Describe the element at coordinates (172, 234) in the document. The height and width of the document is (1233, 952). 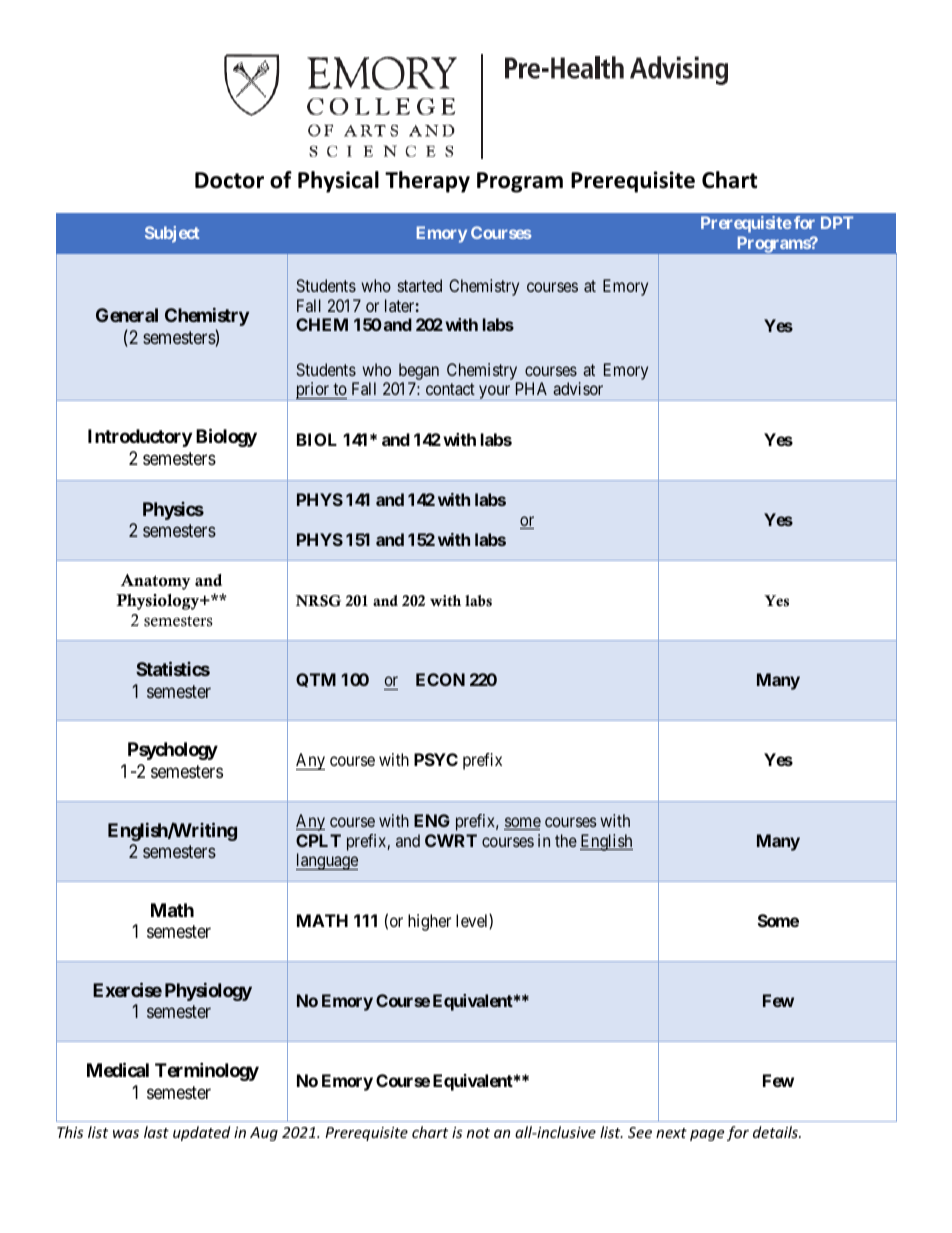
I see `Subject` at that location.
